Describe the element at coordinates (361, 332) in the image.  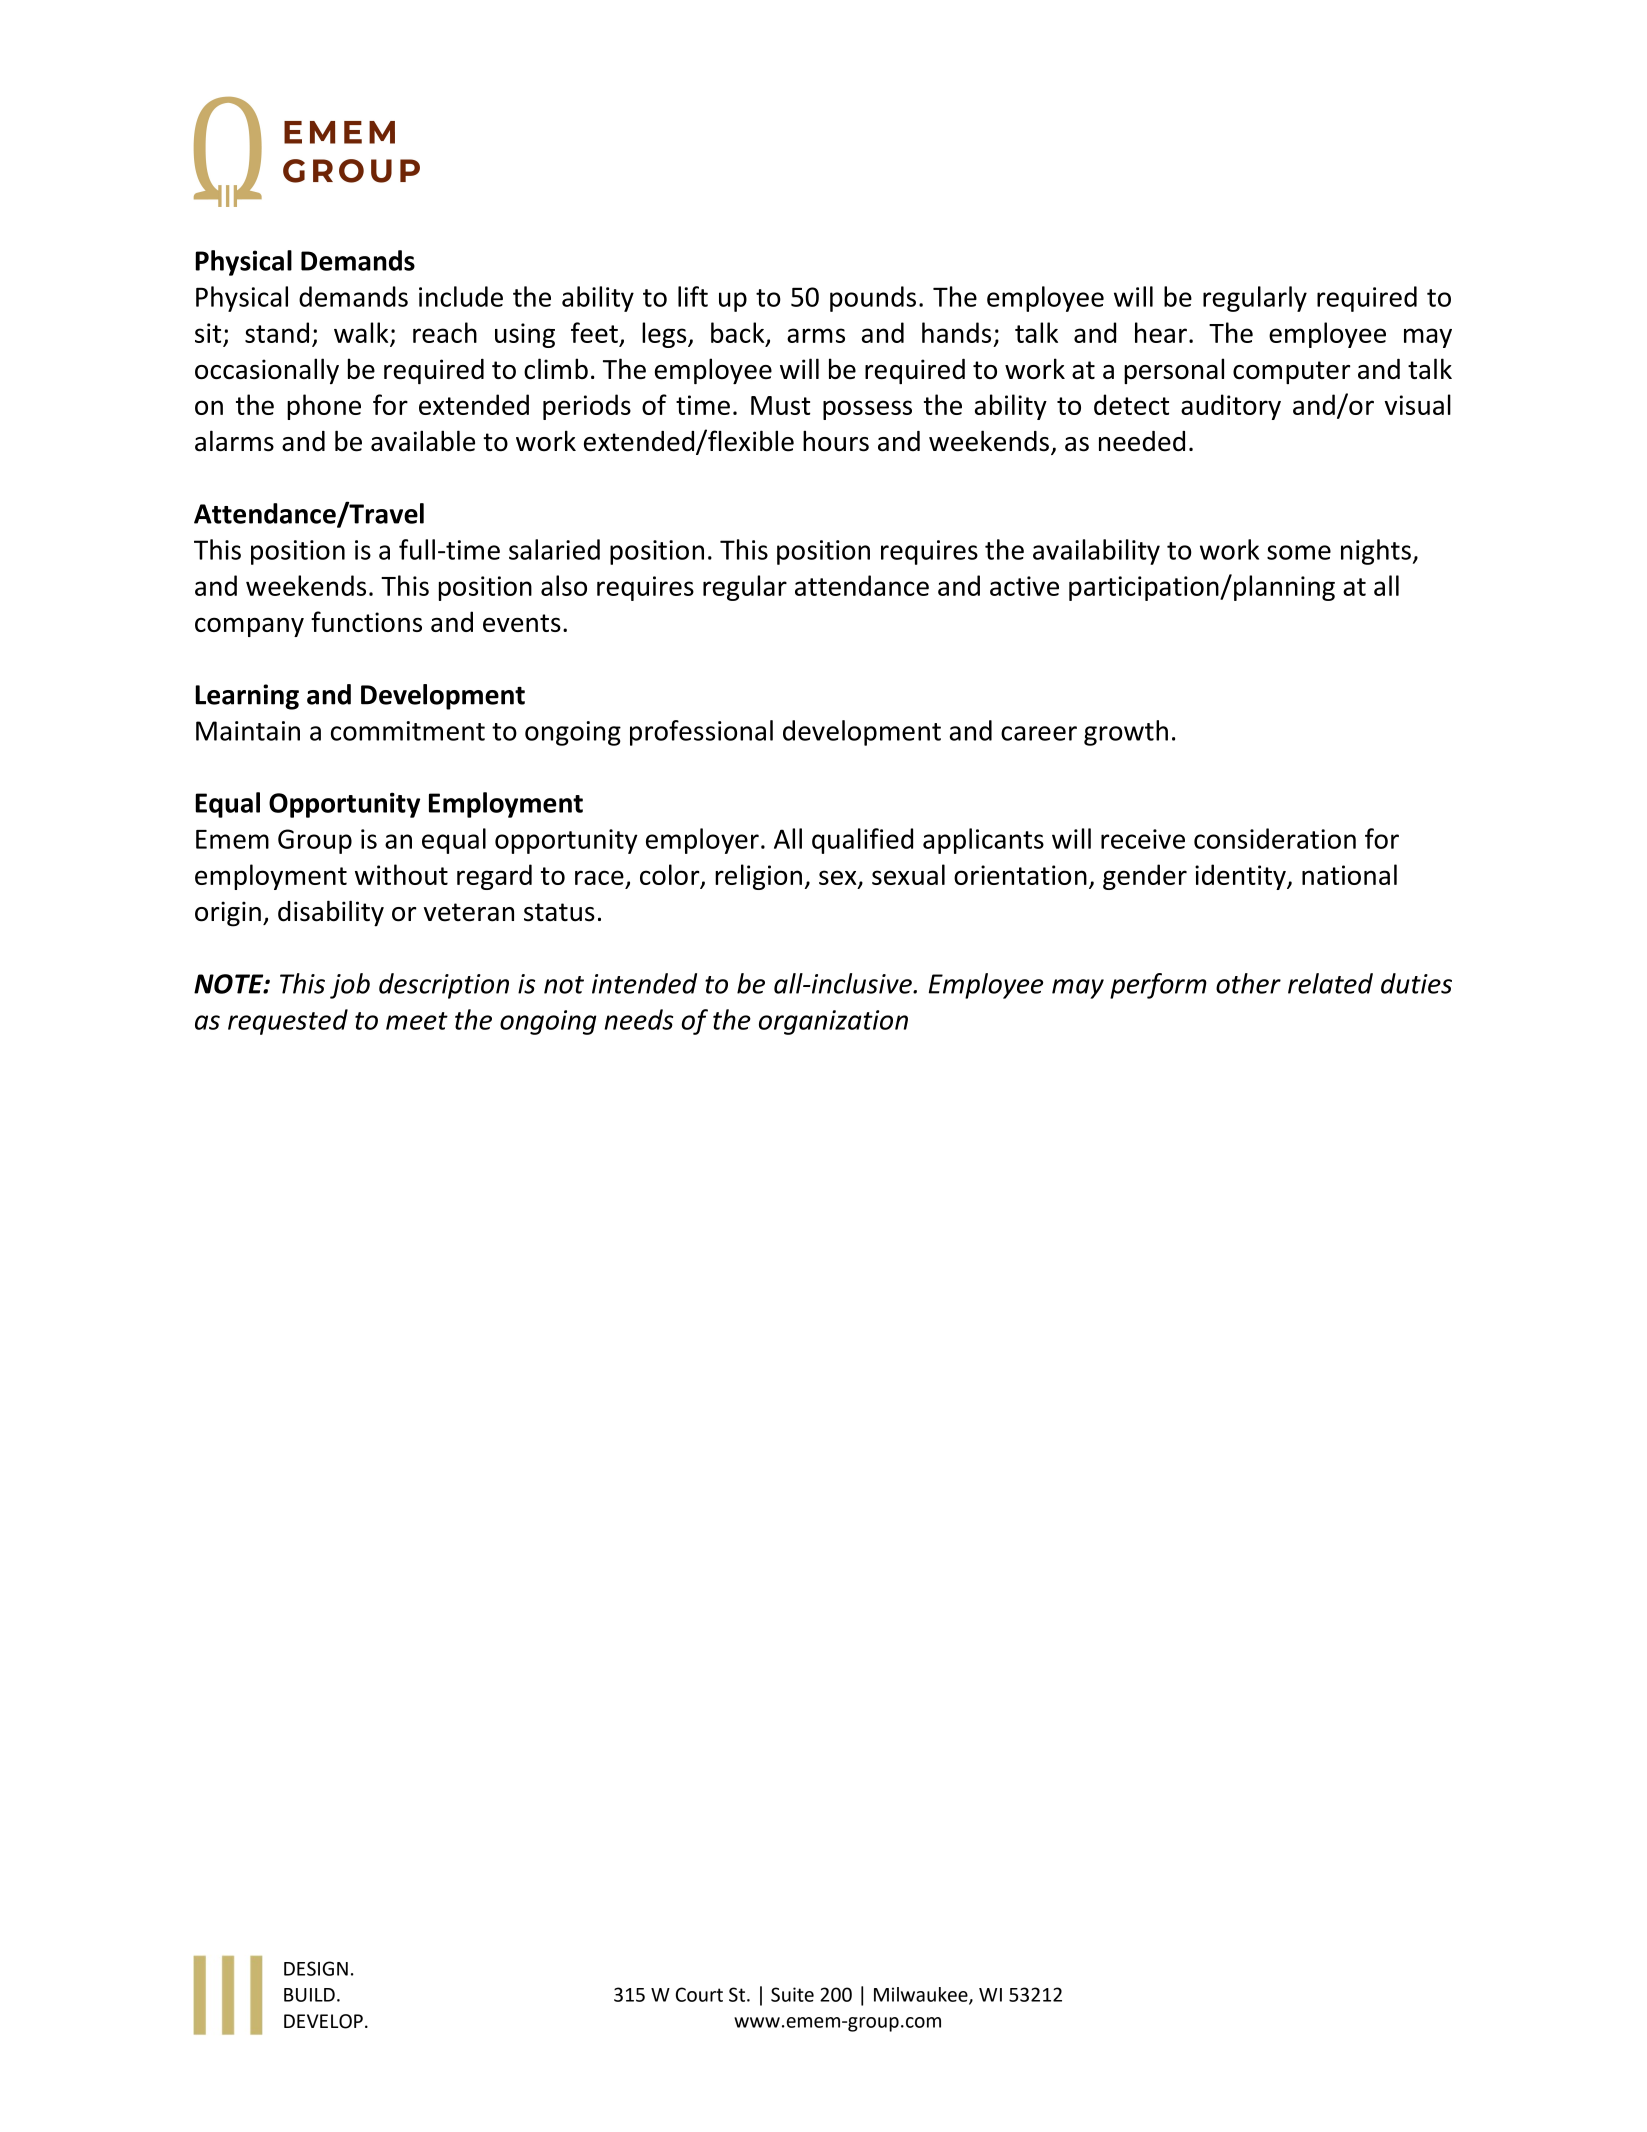
I see `walk` at that location.
